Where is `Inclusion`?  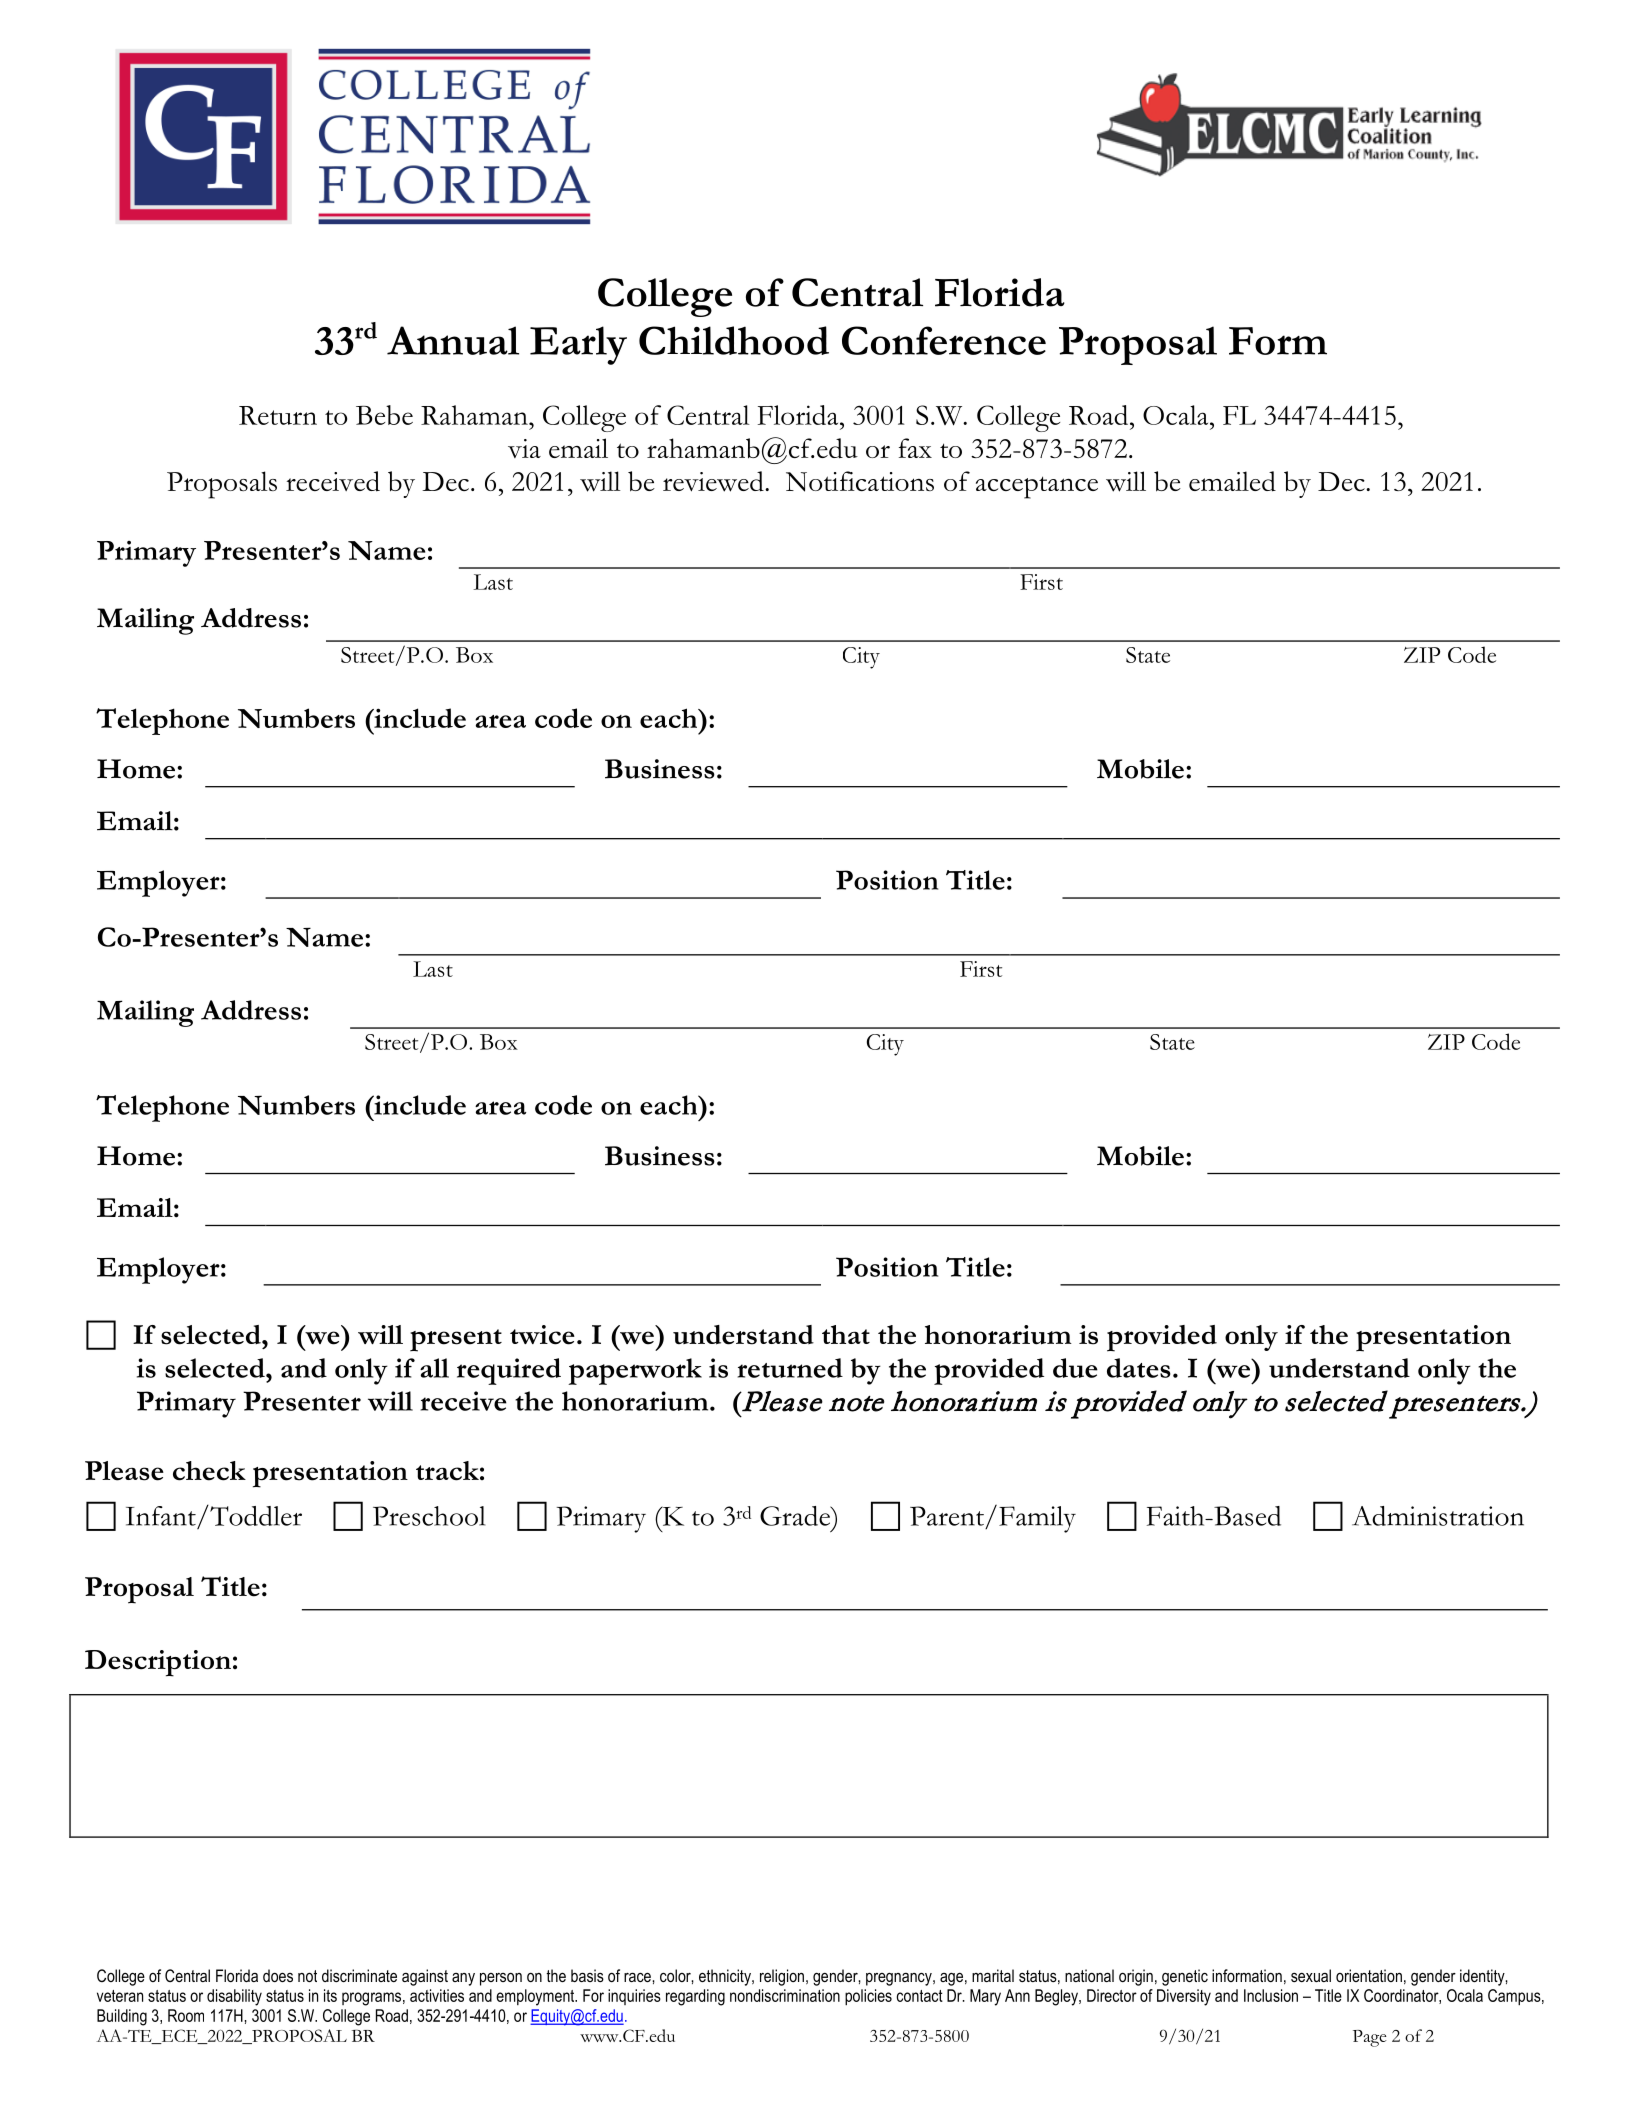
Inclusion is located at coordinates (1271, 1995).
